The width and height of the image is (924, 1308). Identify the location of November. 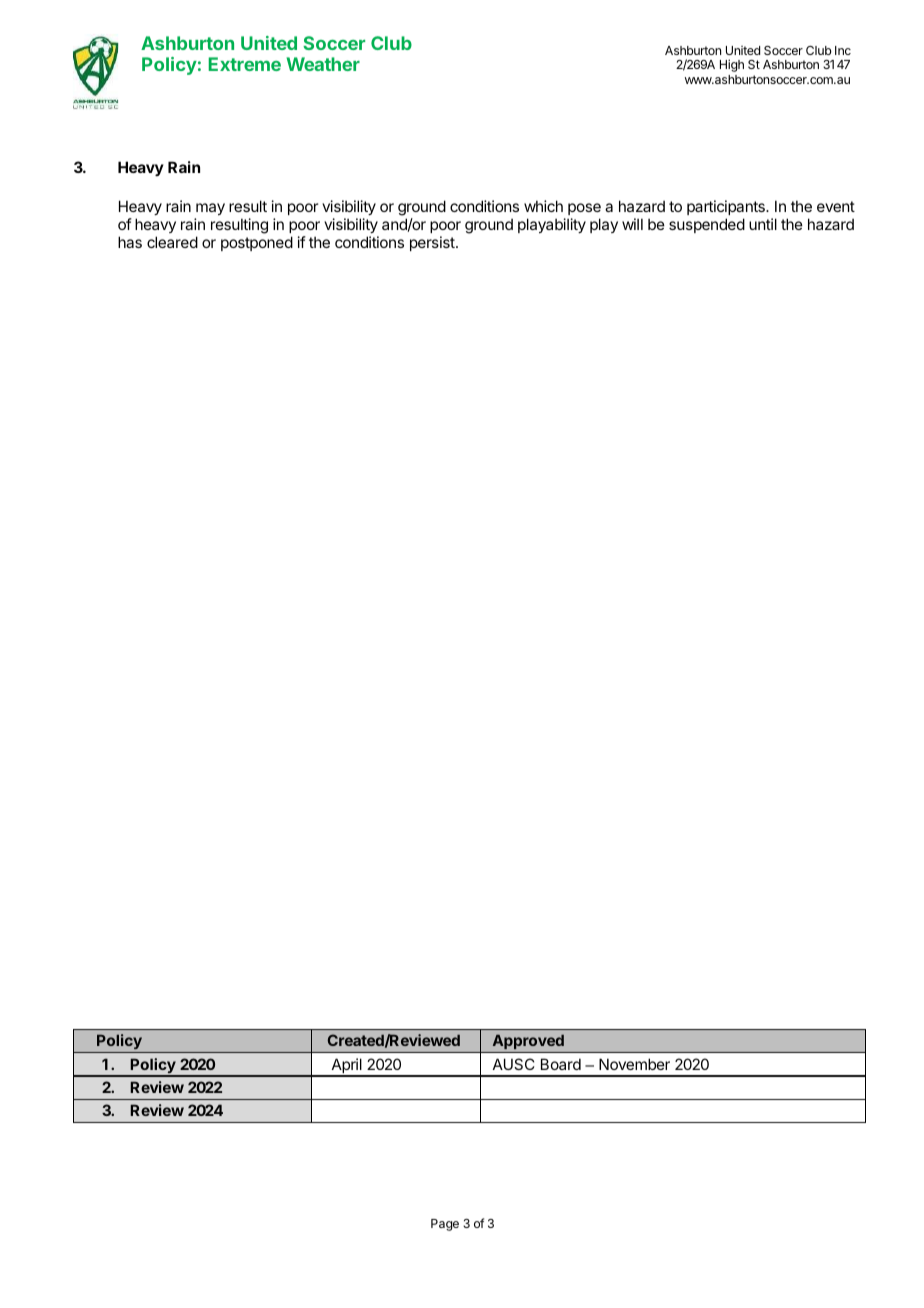
(634, 1064).
